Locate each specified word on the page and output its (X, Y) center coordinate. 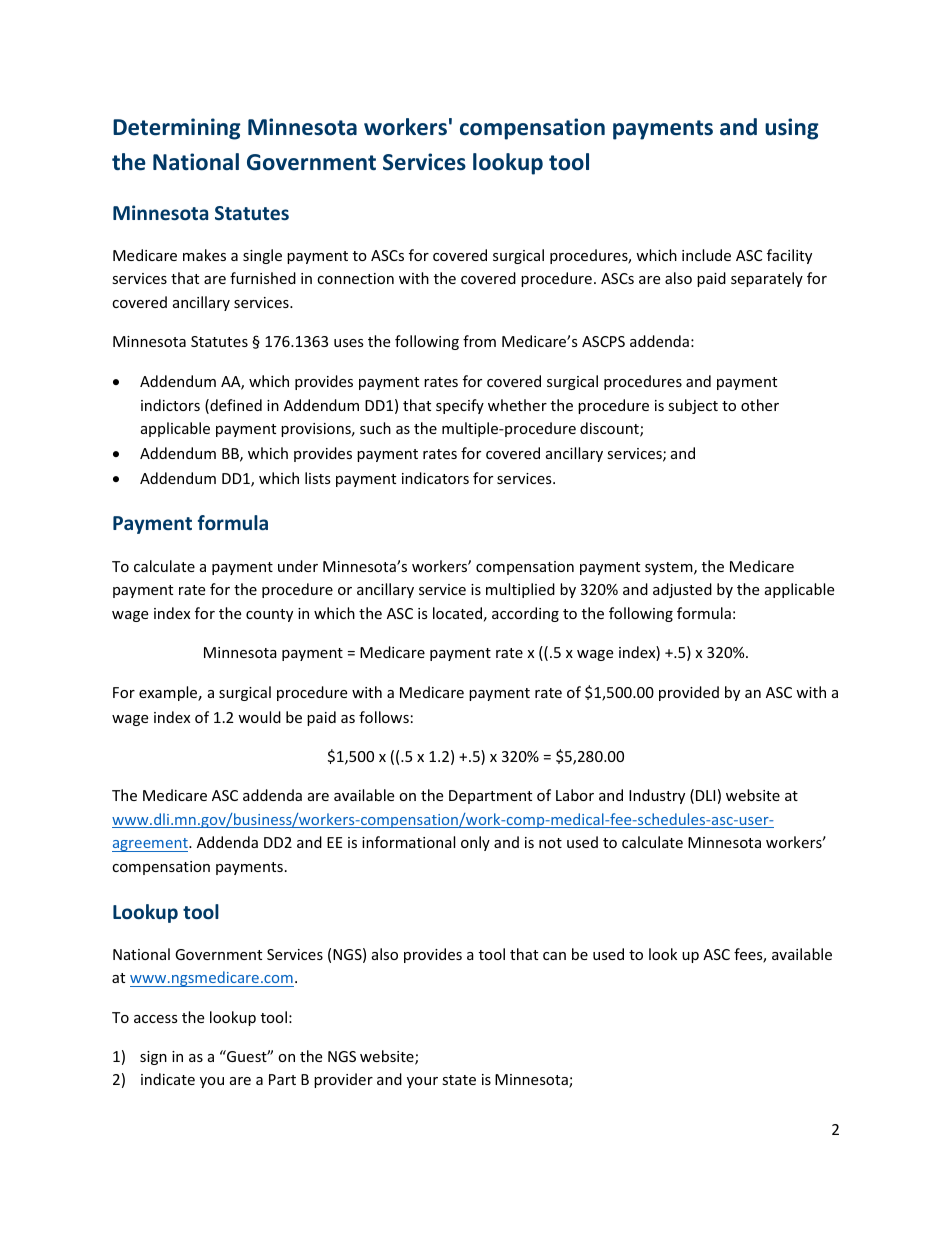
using (792, 129)
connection (355, 278)
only (475, 843)
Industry (657, 796)
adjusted (682, 590)
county (269, 615)
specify (460, 406)
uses (349, 343)
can (554, 956)
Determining (177, 129)
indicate (168, 1079)
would (259, 717)
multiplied (520, 590)
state (459, 1080)
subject (693, 406)
